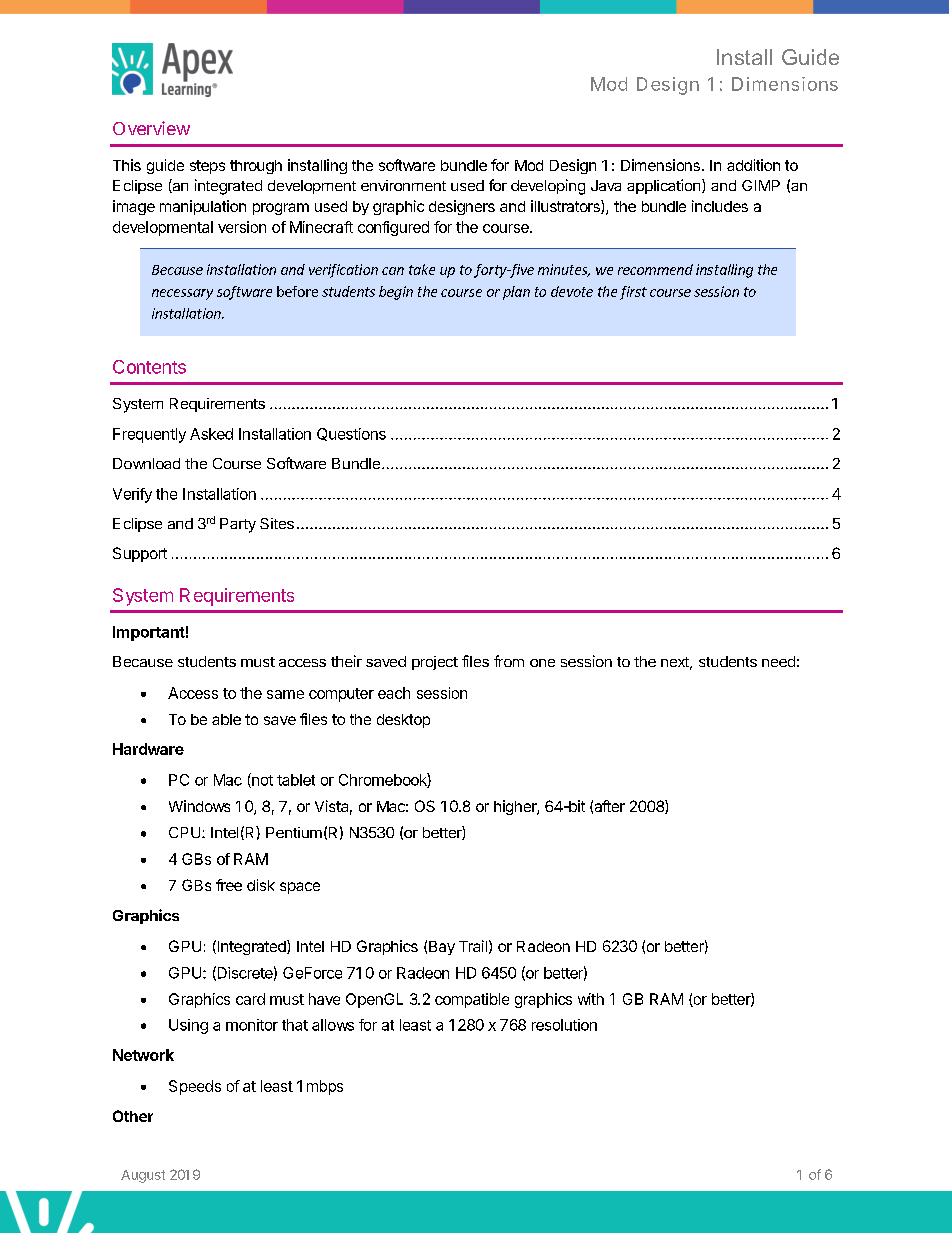  I want to click on need, so click(778, 661).
